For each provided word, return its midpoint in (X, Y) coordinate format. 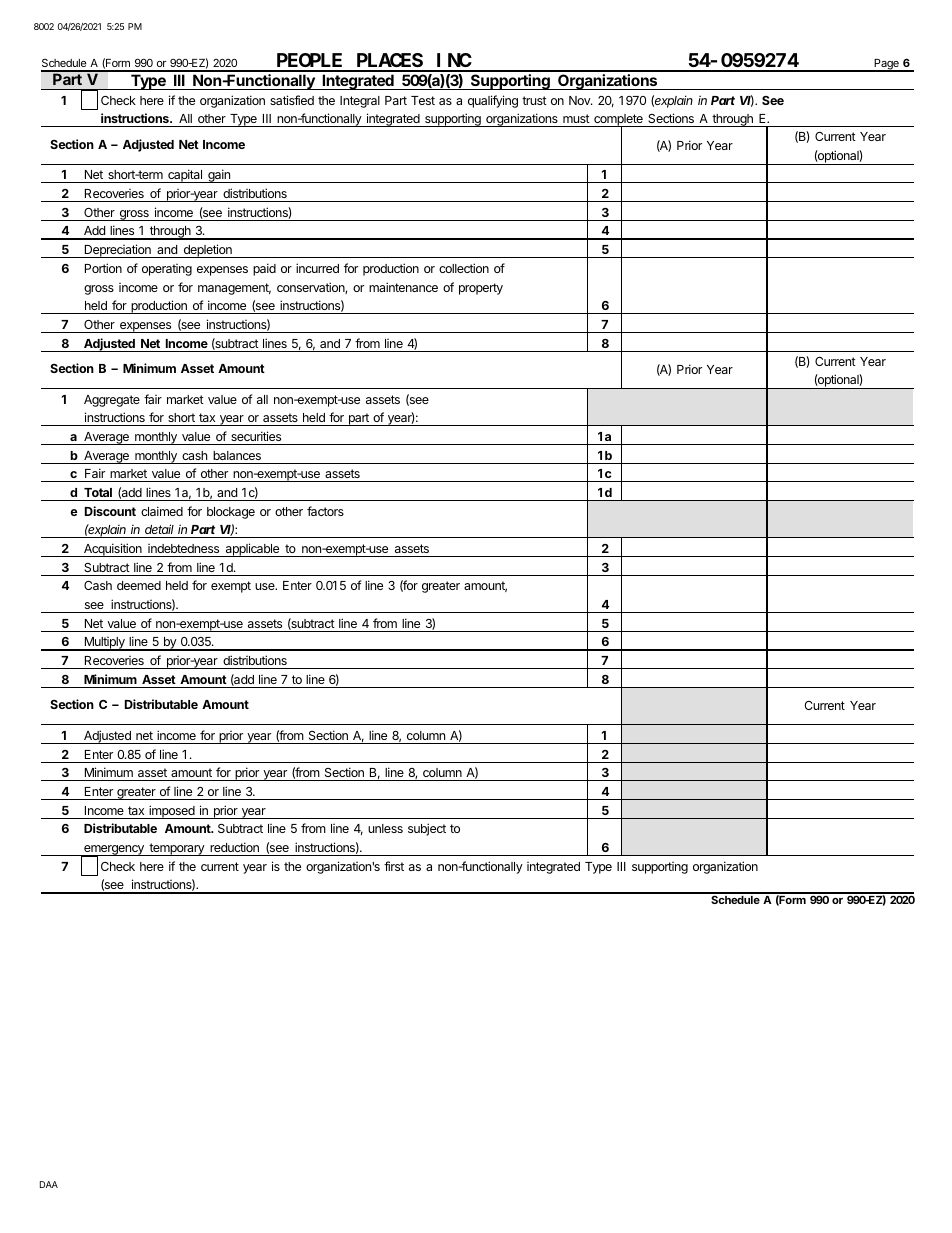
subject (427, 829)
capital (185, 176)
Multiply (104, 644)
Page (886, 65)
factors (325, 511)
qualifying (493, 101)
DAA (49, 1184)
